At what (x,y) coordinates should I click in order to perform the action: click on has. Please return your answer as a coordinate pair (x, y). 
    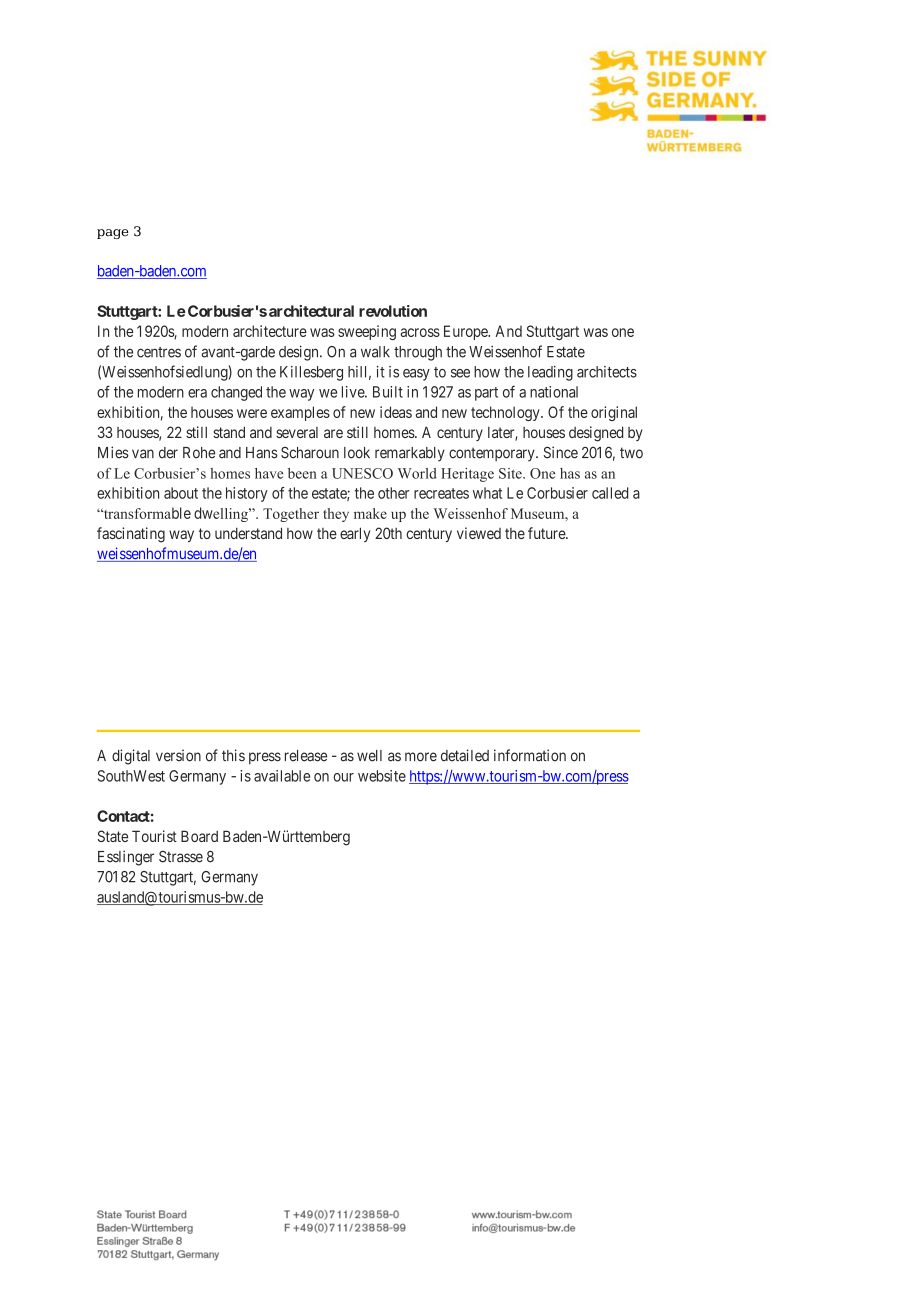
    Looking at the image, I should click on (570, 473).
